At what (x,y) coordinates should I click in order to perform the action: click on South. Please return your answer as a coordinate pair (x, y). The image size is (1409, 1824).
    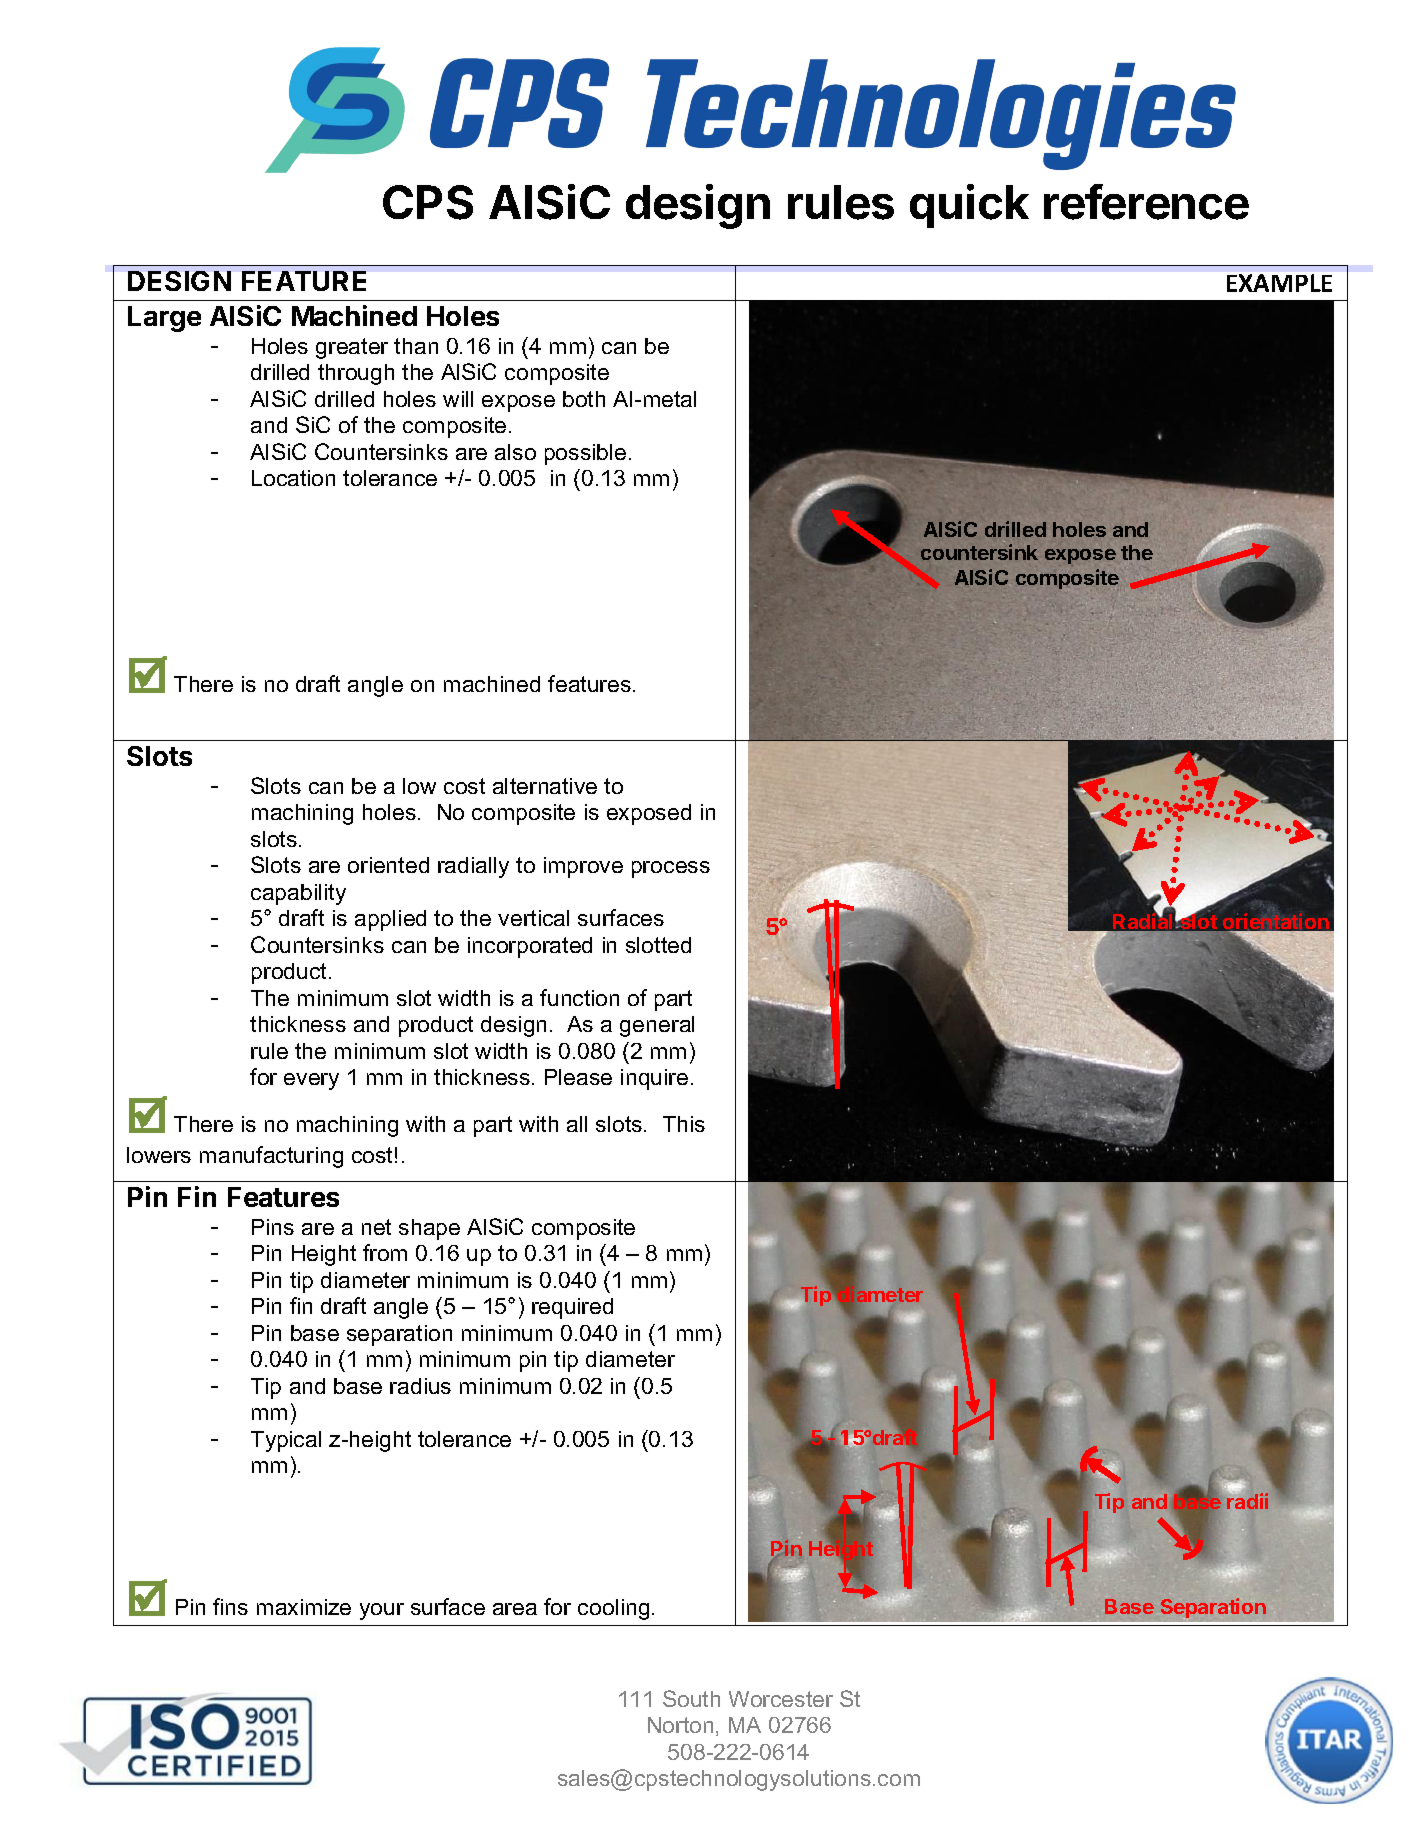
    Looking at the image, I should click on (691, 1698).
